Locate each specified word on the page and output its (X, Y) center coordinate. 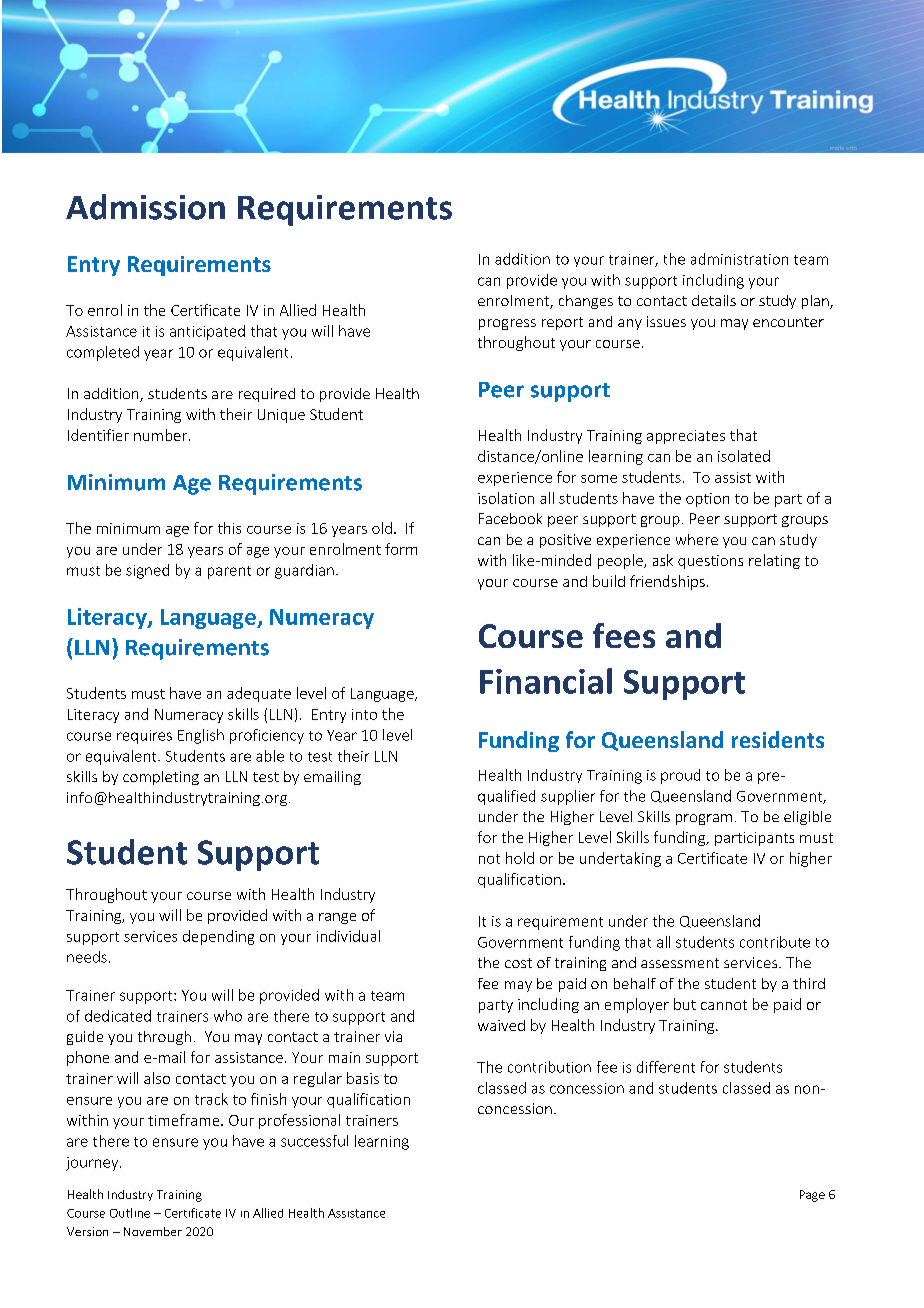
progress (507, 324)
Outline (130, 1213)
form (401, 549)
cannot (724, 1005)
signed (147, 571)
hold (520, 858)
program (704, 819)
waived (501, 1025)
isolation (506, 498)
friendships (667, 582)
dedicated (118, 1016)
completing (161, 778)
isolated (744, 456)
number (162, 435)
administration (739, 259)
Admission (145, 207)
